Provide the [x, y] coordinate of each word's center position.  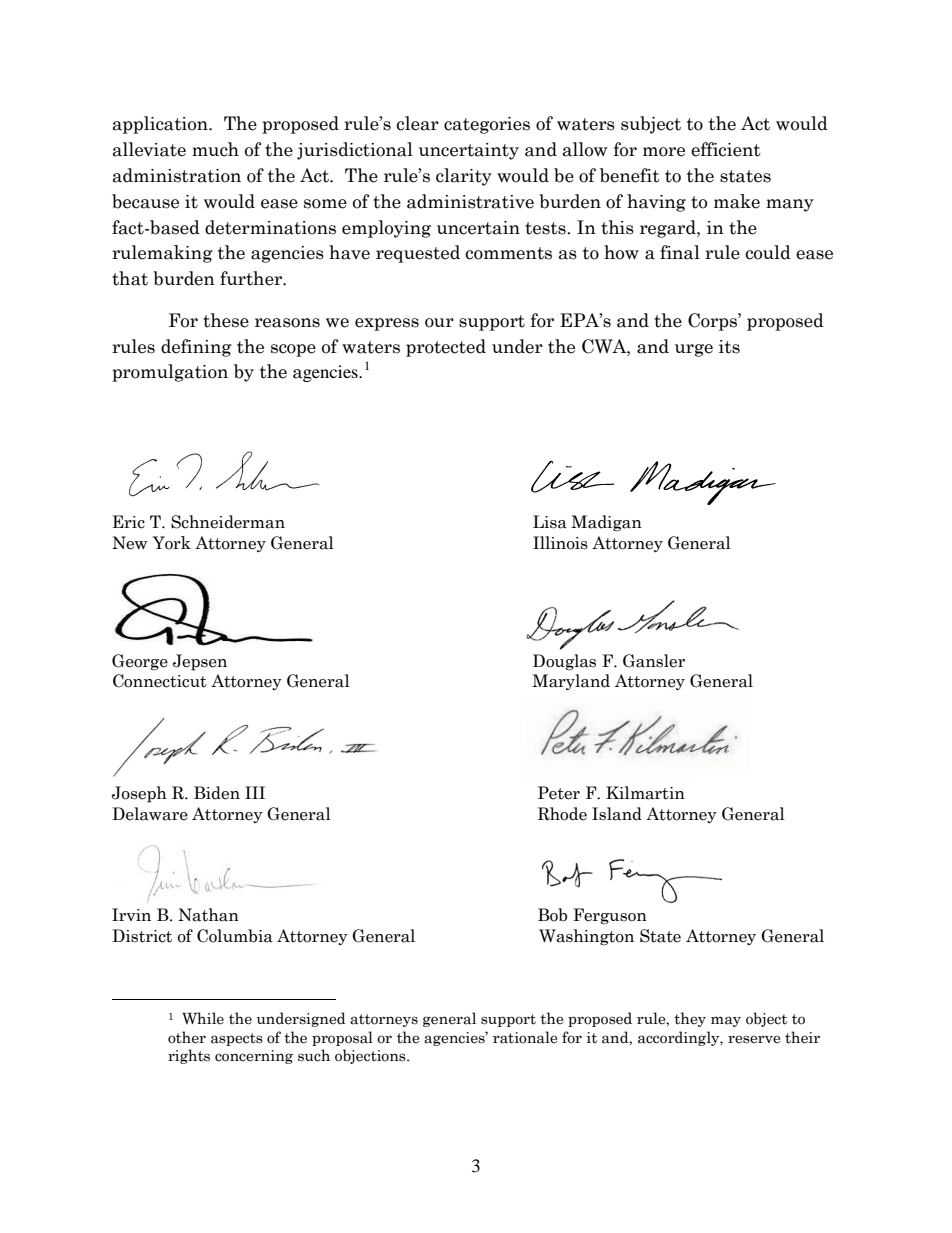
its [729, 347]
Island [617, 814]
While [203, 1018]
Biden [217, 793]
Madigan [606, 523]
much [215, 149]
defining [196, 348]
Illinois [560, 543]
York [172, 543]
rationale [525, 1037]
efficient [726, 149]
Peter [559, 793]
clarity [464, 177]
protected [446, 348]
